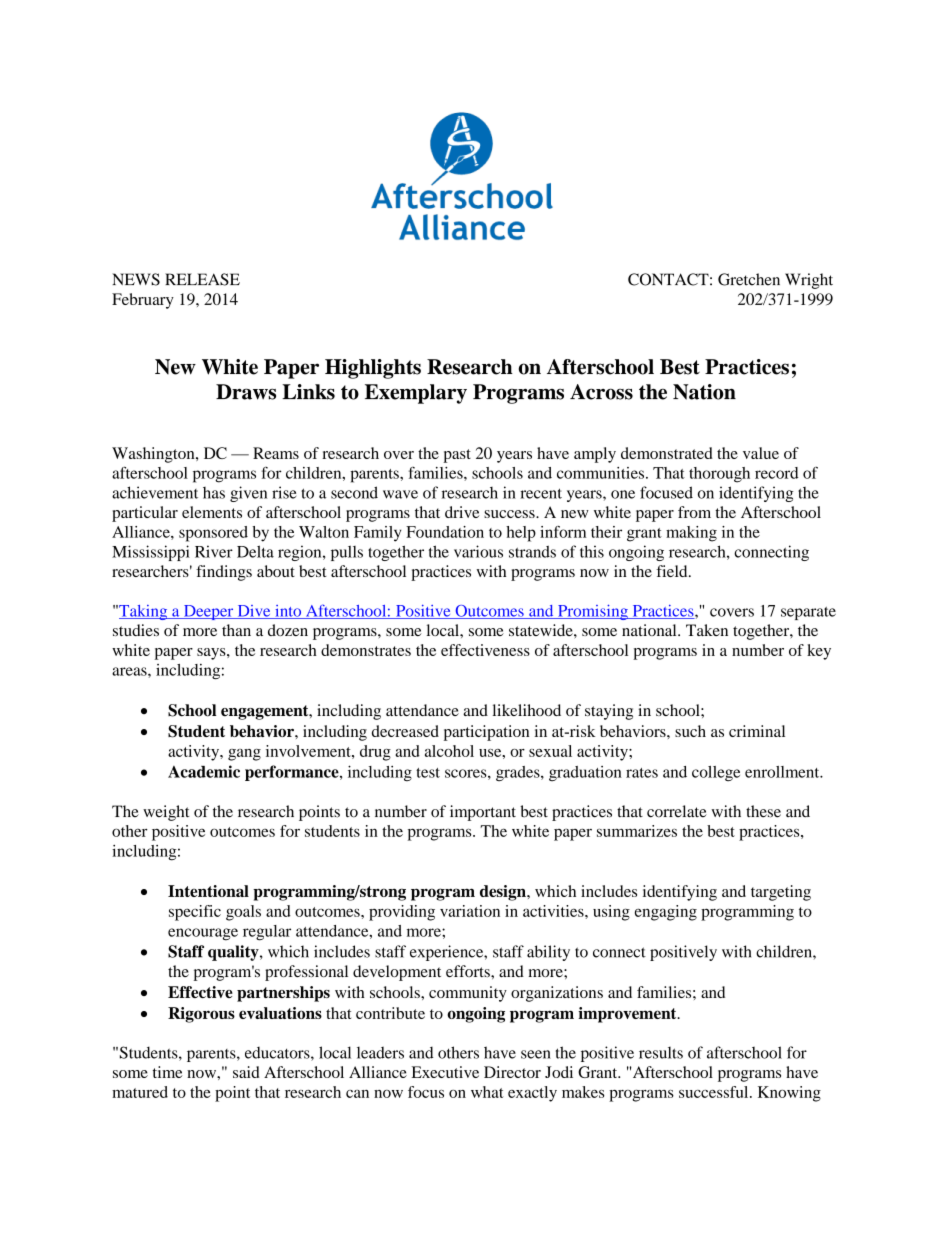  Describe the element at coordinates (373, 369) in the page. I see `Highlights` at that location.
